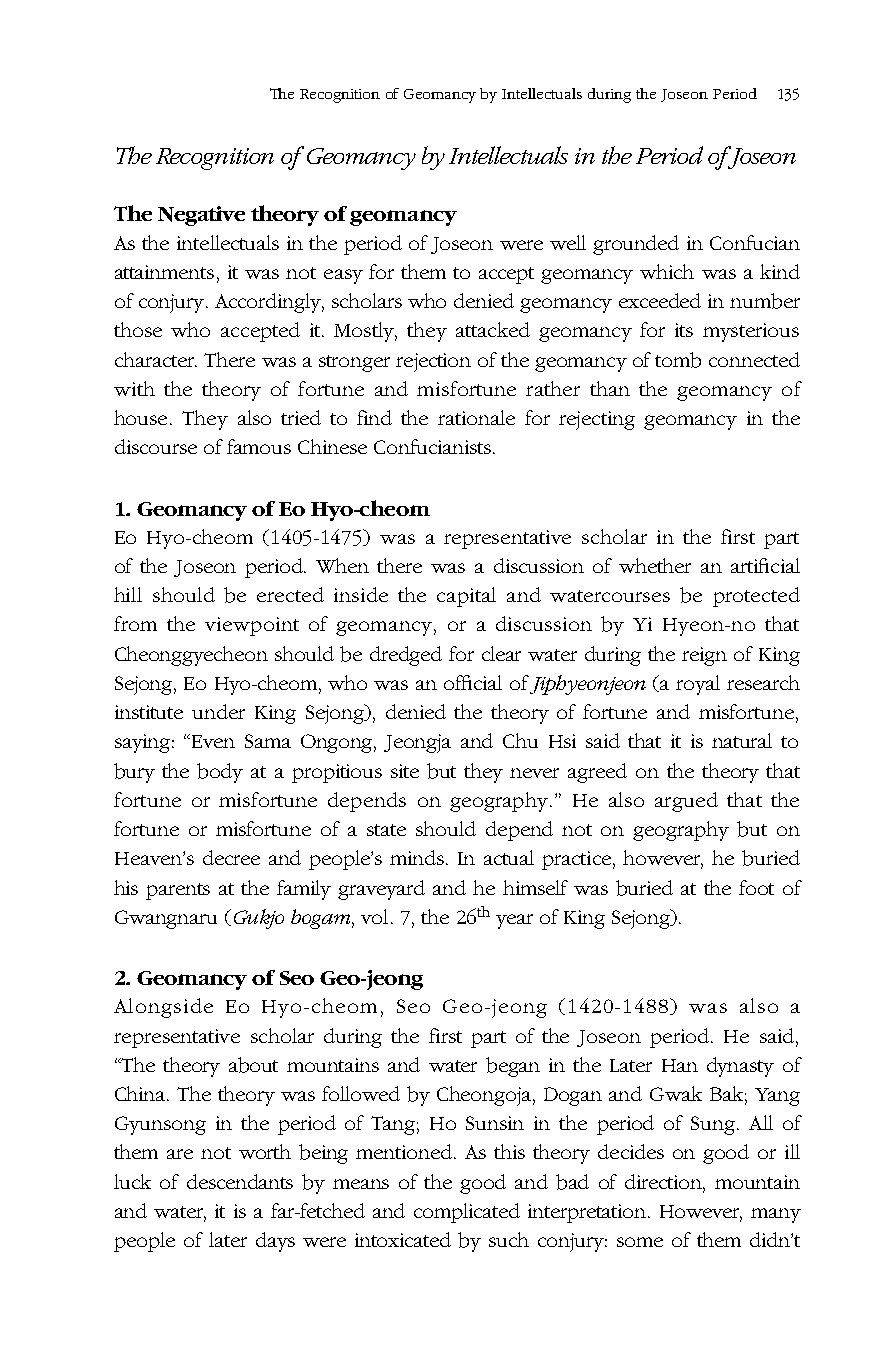 The width and height of the screenshot is (886, 1372). Describe the element at coordinates (665, 1182) in the screenshot. I see `direction` at that location.
